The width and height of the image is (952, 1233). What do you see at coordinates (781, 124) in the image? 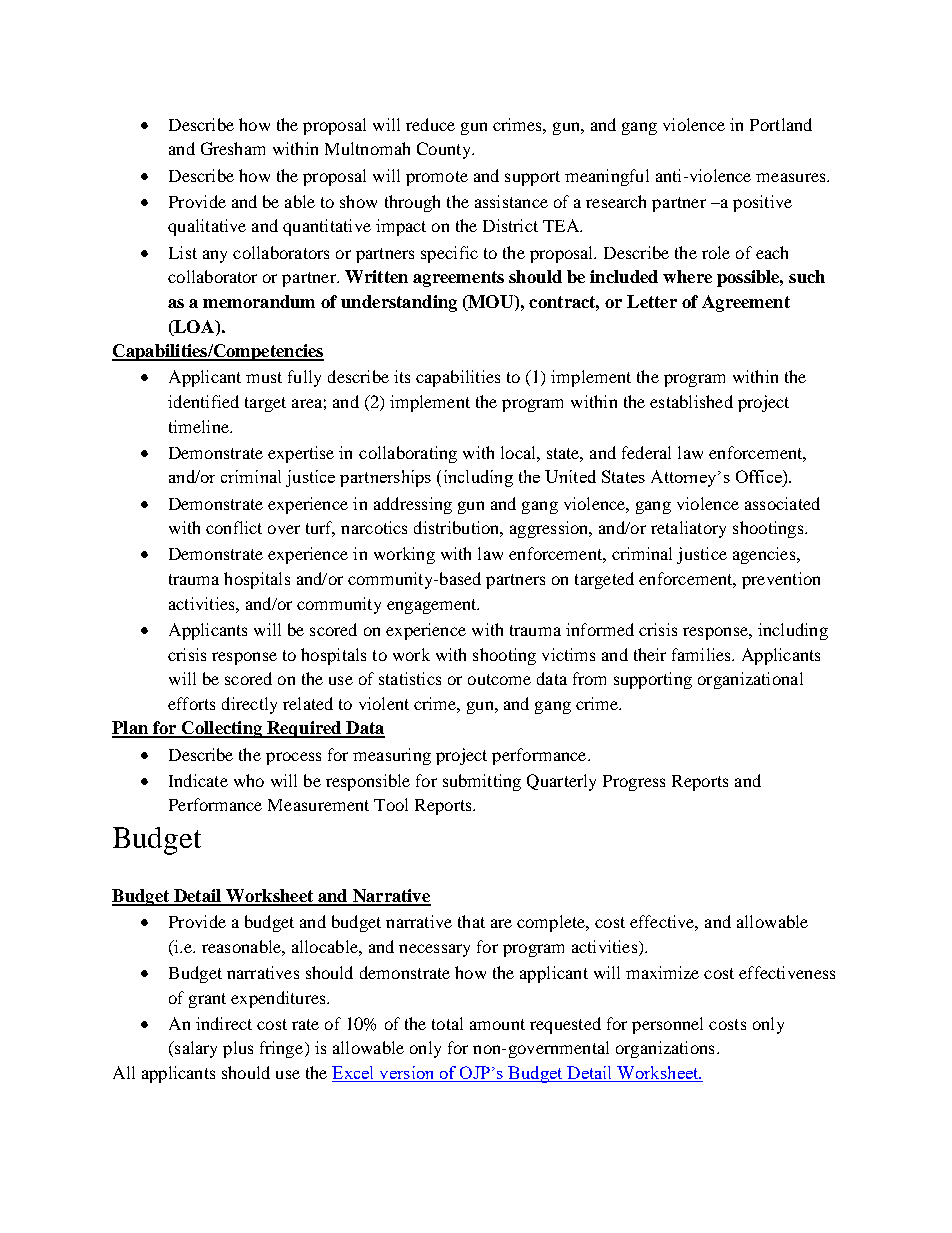
I see `Portland` at bounding box center [781, 124].
